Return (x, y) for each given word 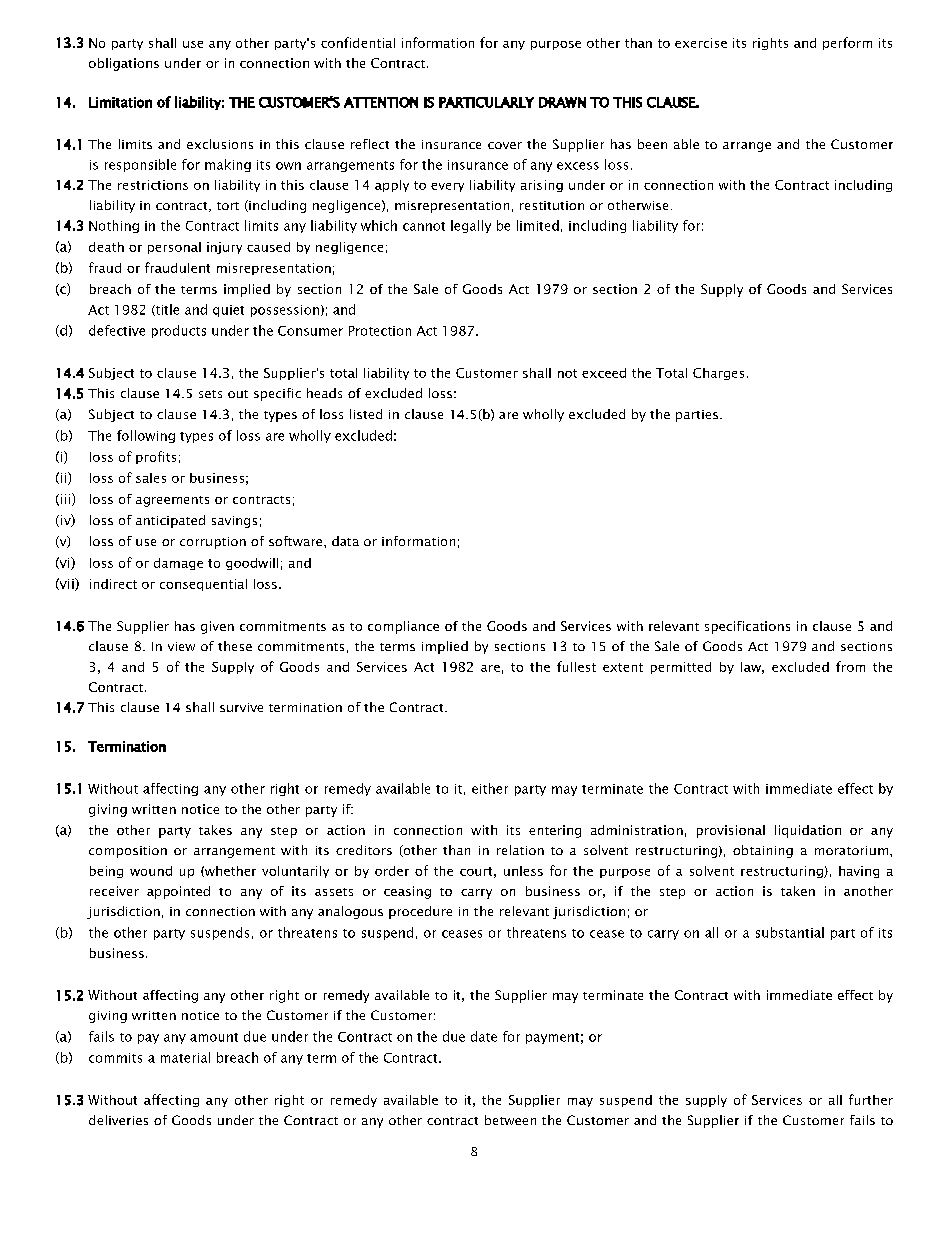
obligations (124, 64)
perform (847, 43)
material (185, 1057)
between (510, 1120)
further (871, 1099)
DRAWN (562, 102)
